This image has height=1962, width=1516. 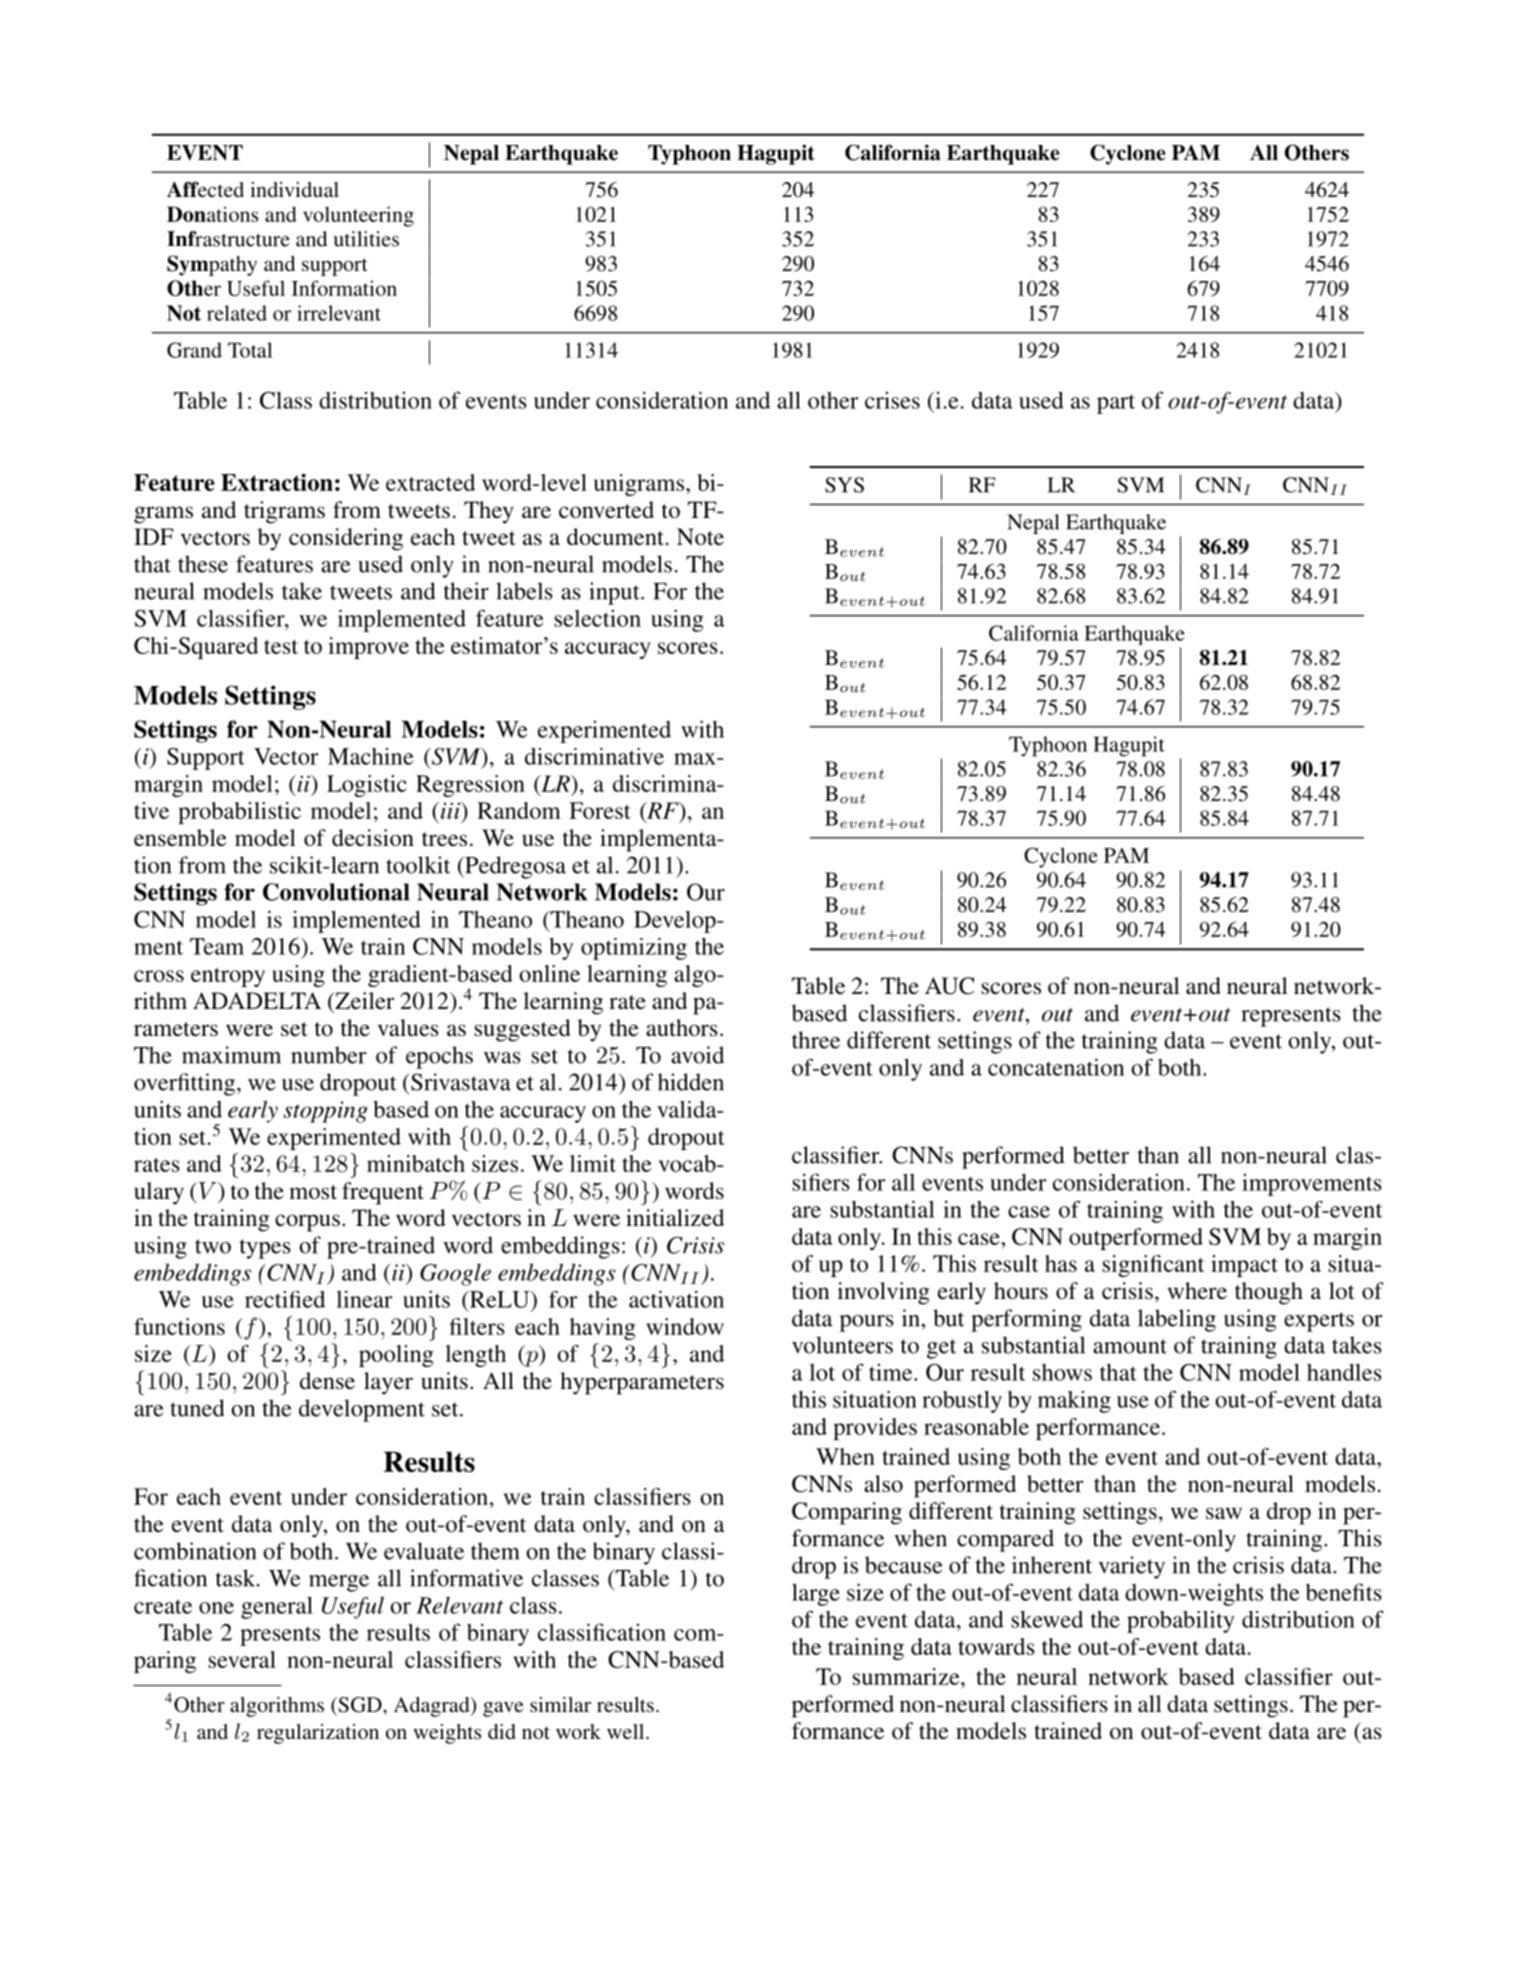 I want to click on part, so click(x=1116, y=404).
